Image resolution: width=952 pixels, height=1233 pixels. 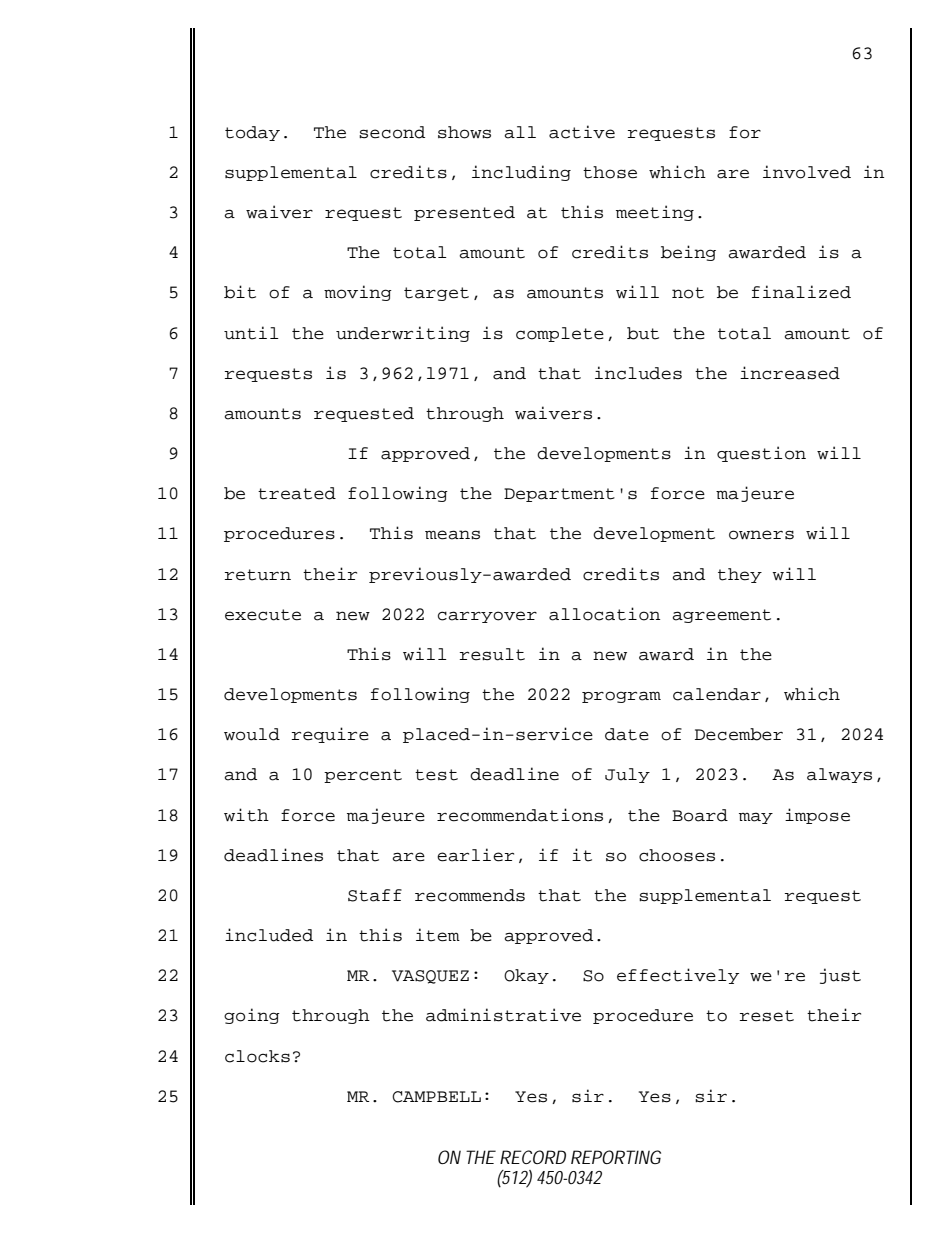 What do you see at coordinates (533, 1157) in the screenshot?
I see `RECORD` at bounding box center [533, 1157].
